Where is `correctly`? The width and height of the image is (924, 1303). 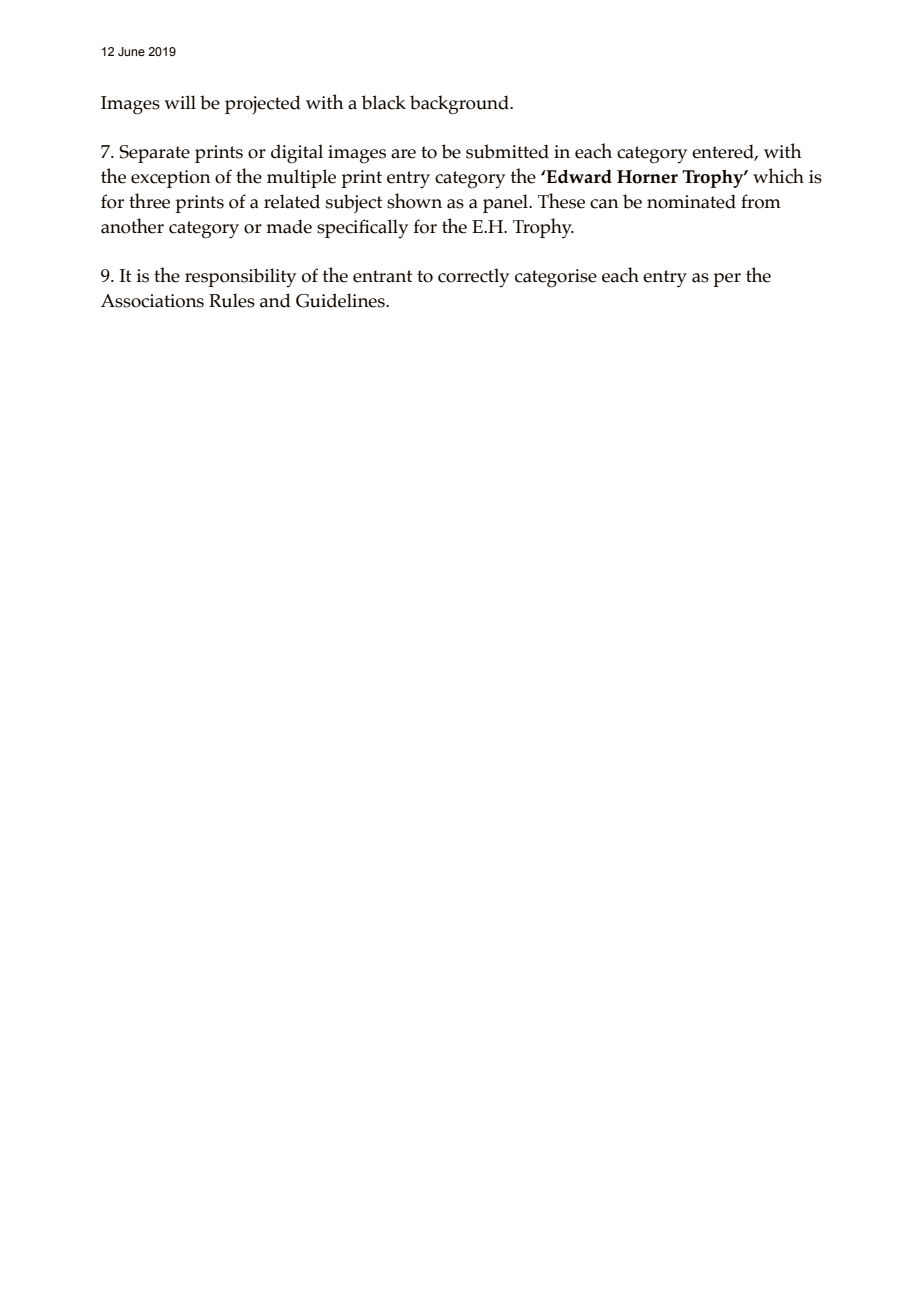 correctly is located at coordinates (473, 278).
